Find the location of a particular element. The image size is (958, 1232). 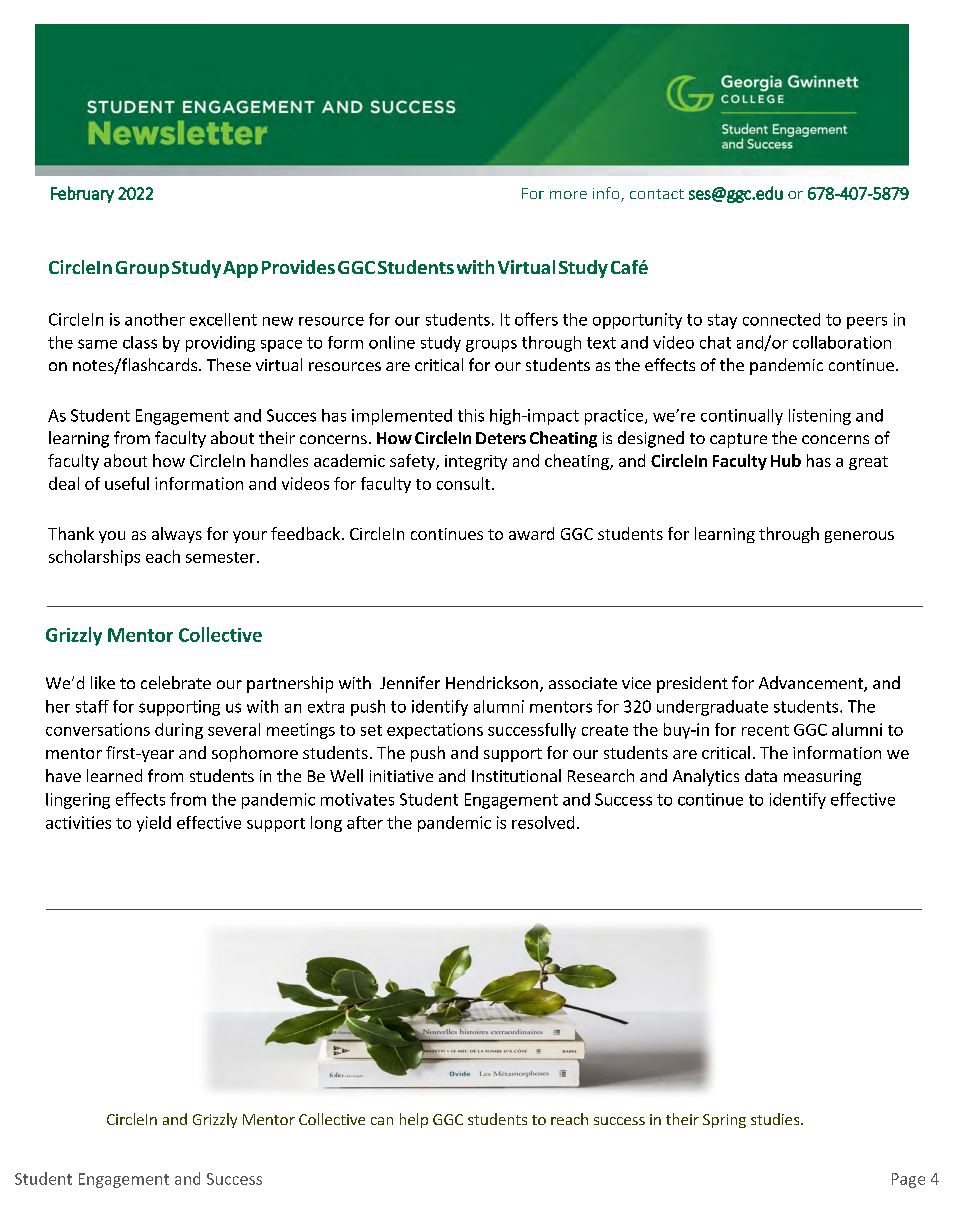

contact is located at coordinates (657, 194).
